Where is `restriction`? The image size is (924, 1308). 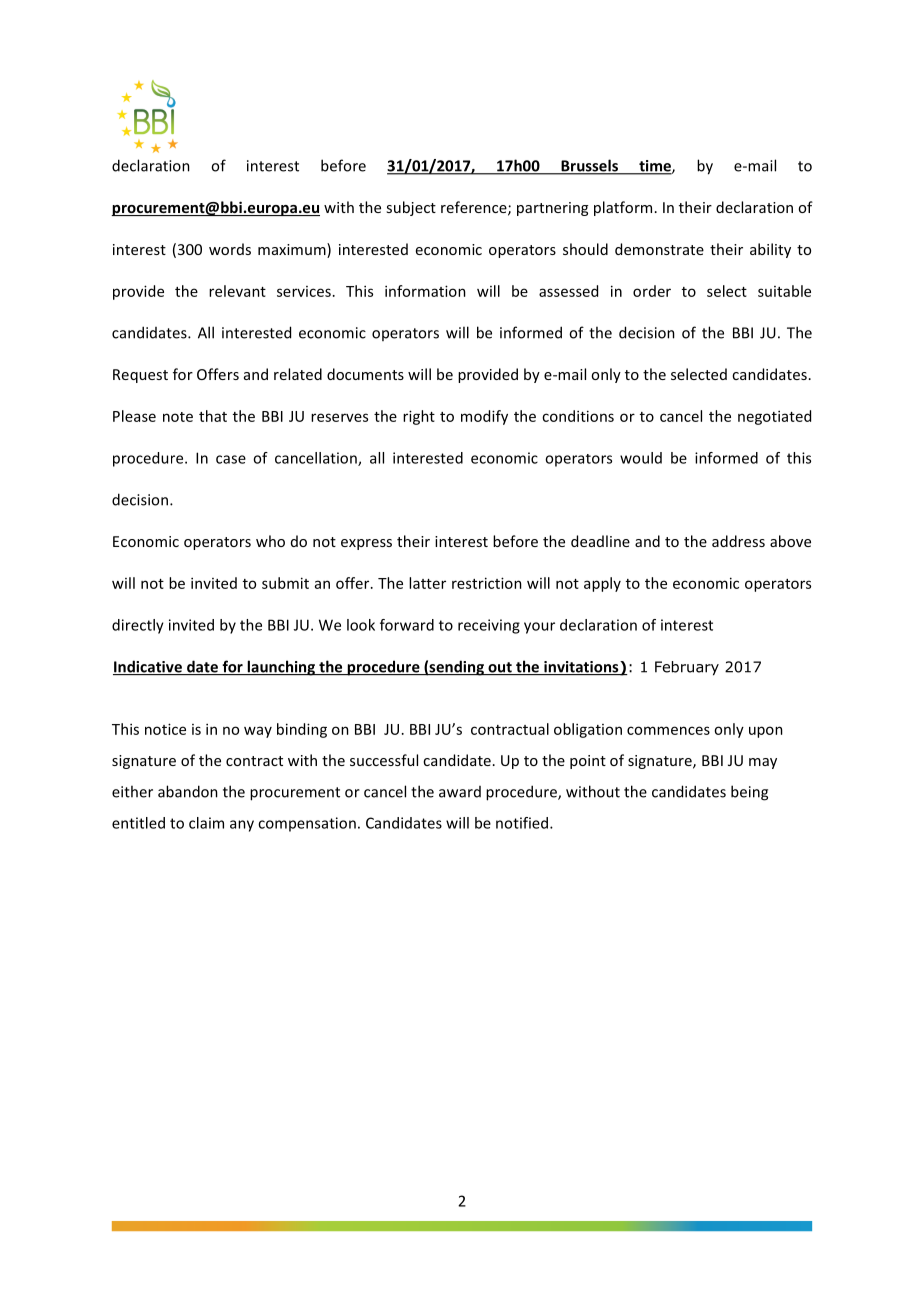
restriction is located at coordinates (487, 583).
